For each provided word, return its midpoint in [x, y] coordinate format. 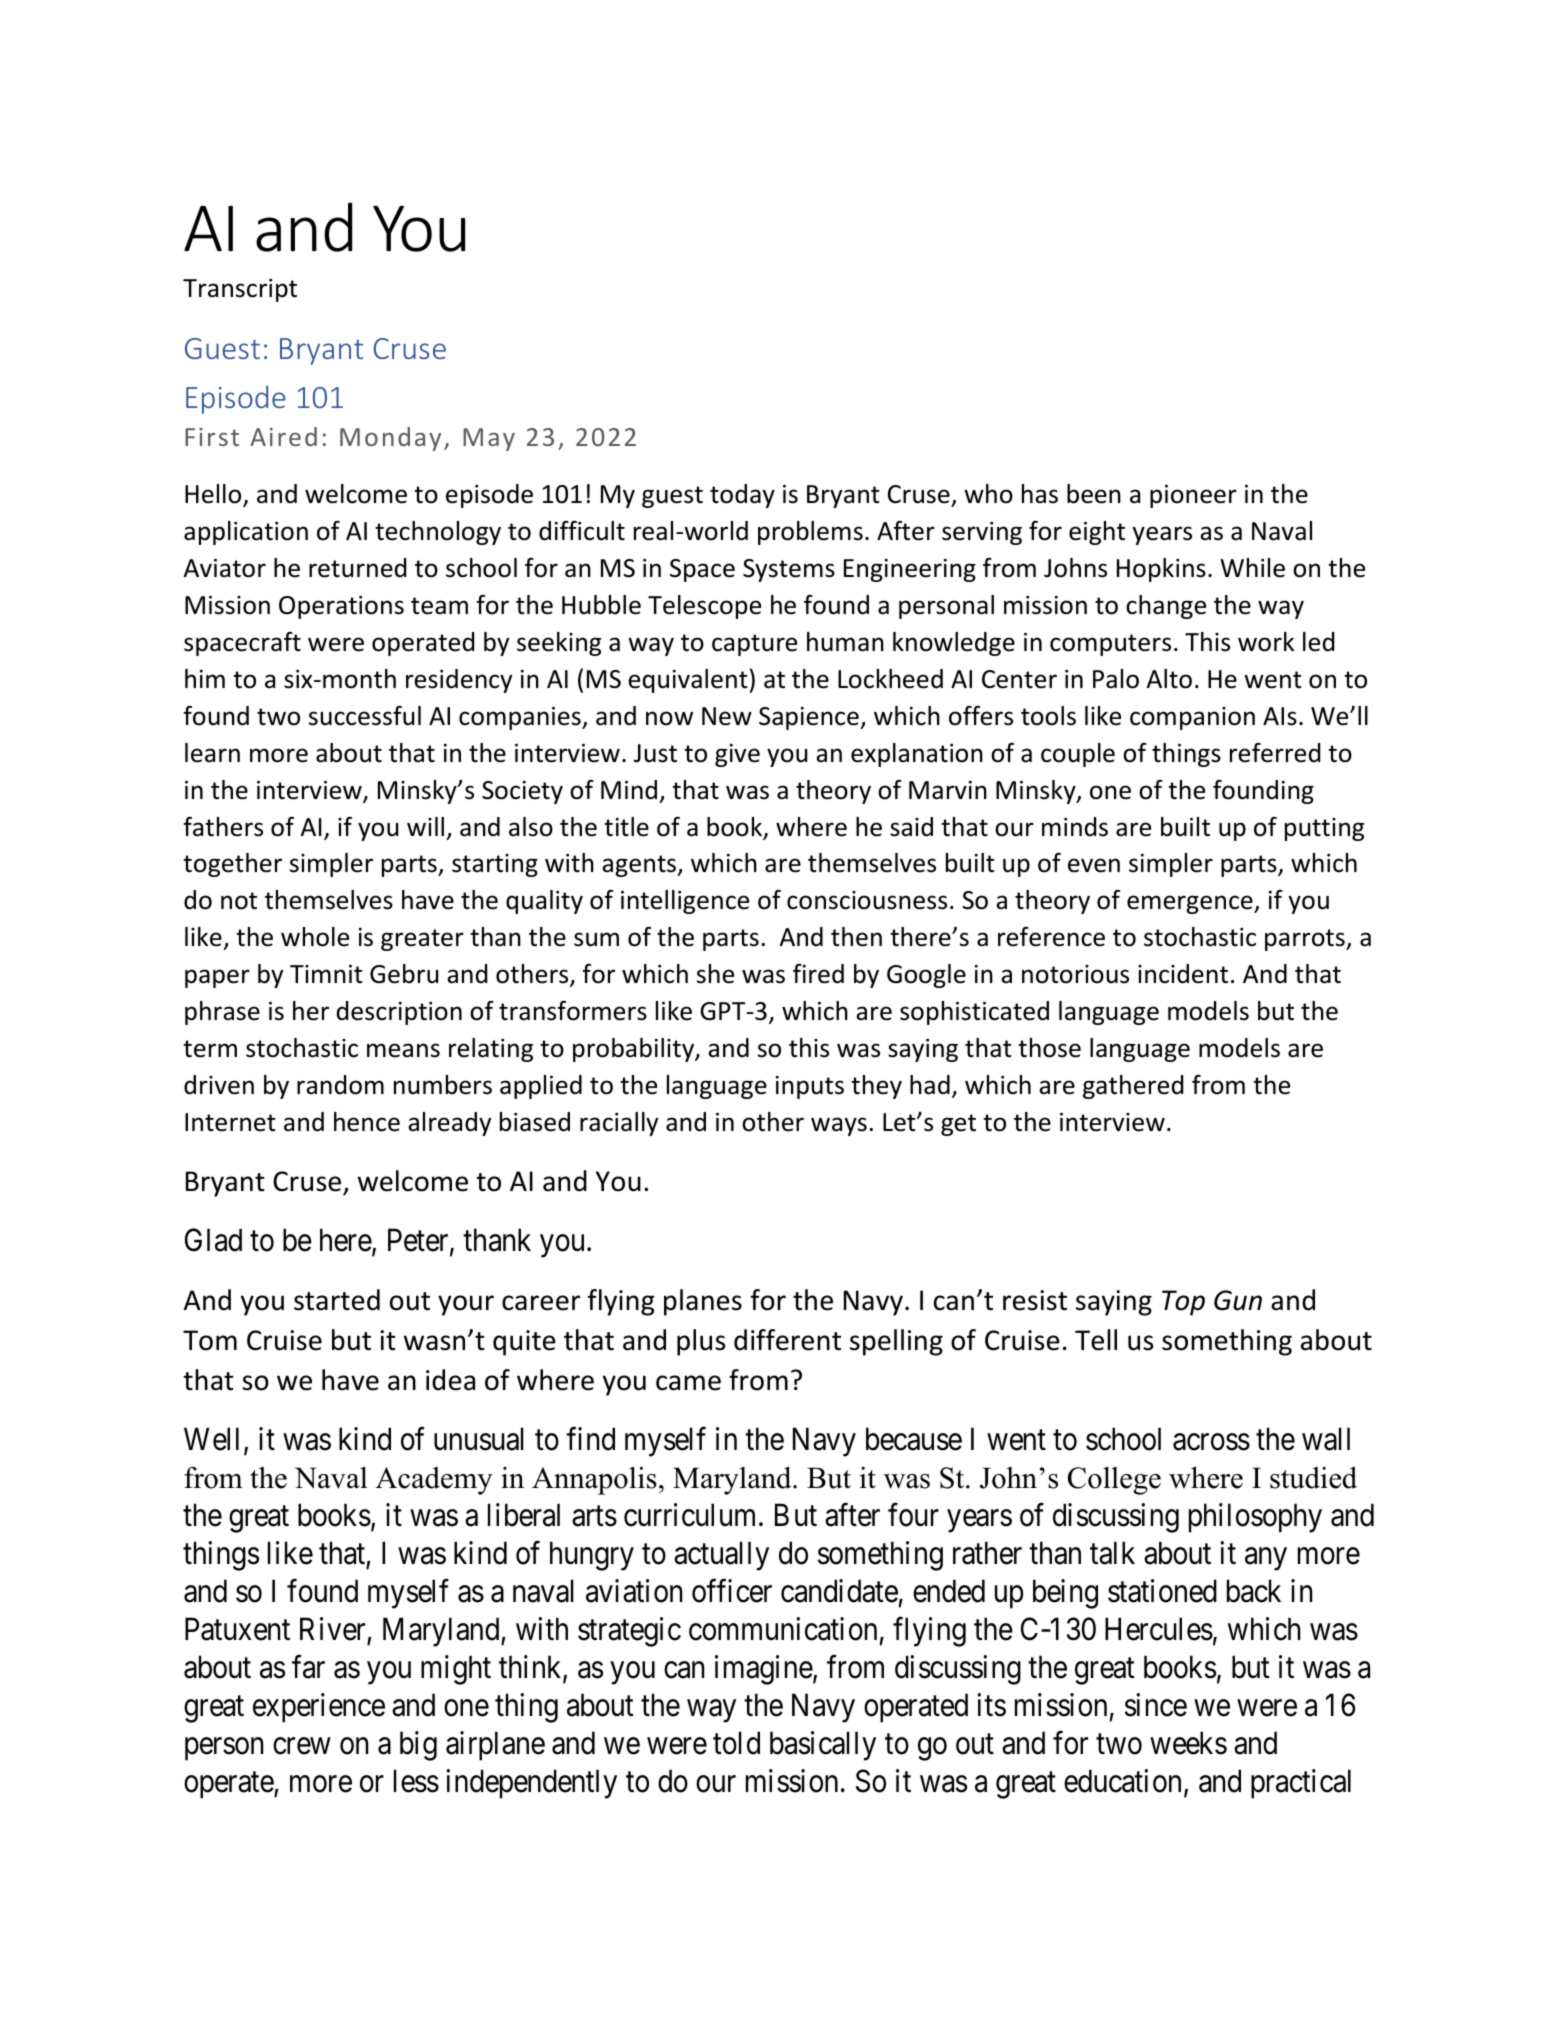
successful [365, 715]
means [403, 1050]
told [736, 1743]
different [787, 1340]
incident [1183, 974]
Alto [1169, 679]
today [742, 496]
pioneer [1193, 496]
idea [450, 1380]
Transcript [240, 290]
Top [1183, 1303]
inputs [810, 1087]
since [1156, 1705]
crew [302, 1746]
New [727, 716]
